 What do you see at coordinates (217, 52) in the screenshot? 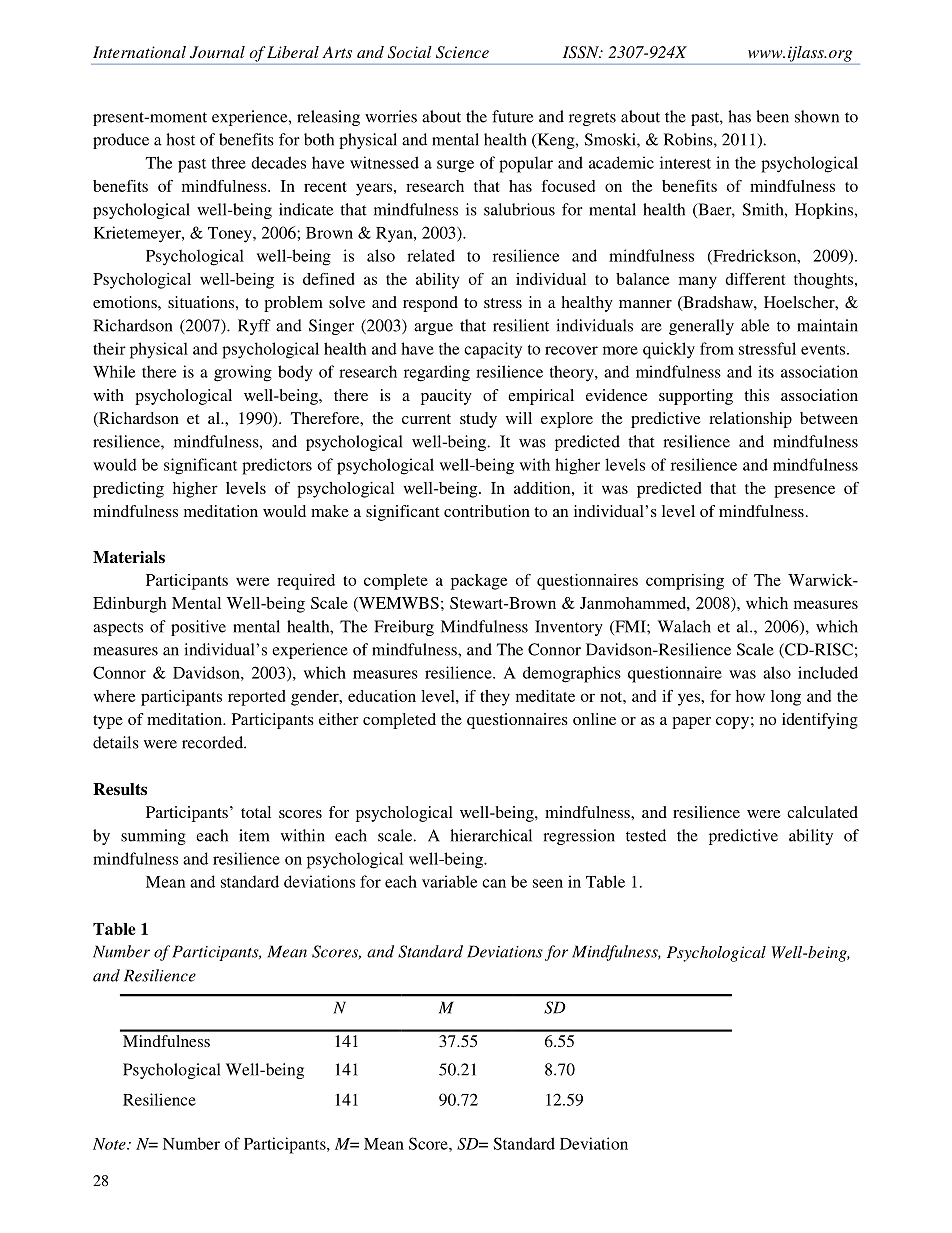
I see `Journal` at bounding box center [217, 52].
